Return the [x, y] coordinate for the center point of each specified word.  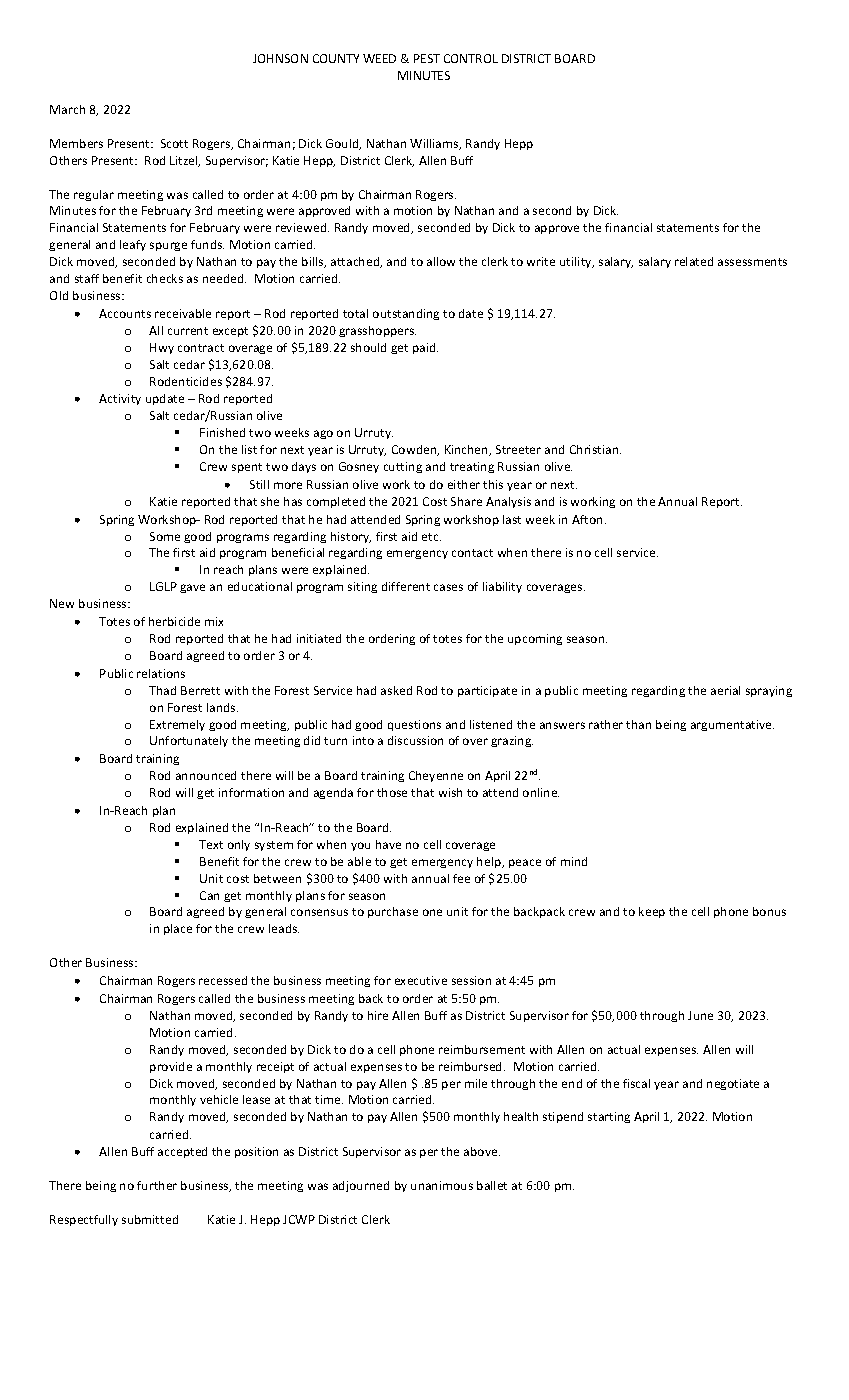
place [178, 929]
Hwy [162, 348]
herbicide [174, 621]
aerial [725, 690]
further [157, 1185]
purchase [393, 912]
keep [652, 912]
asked [396, 690]
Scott [174, 143]
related [694, 261]
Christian [595, 449]
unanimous [442, 1185]
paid [425, 348]
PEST [427, 58]
